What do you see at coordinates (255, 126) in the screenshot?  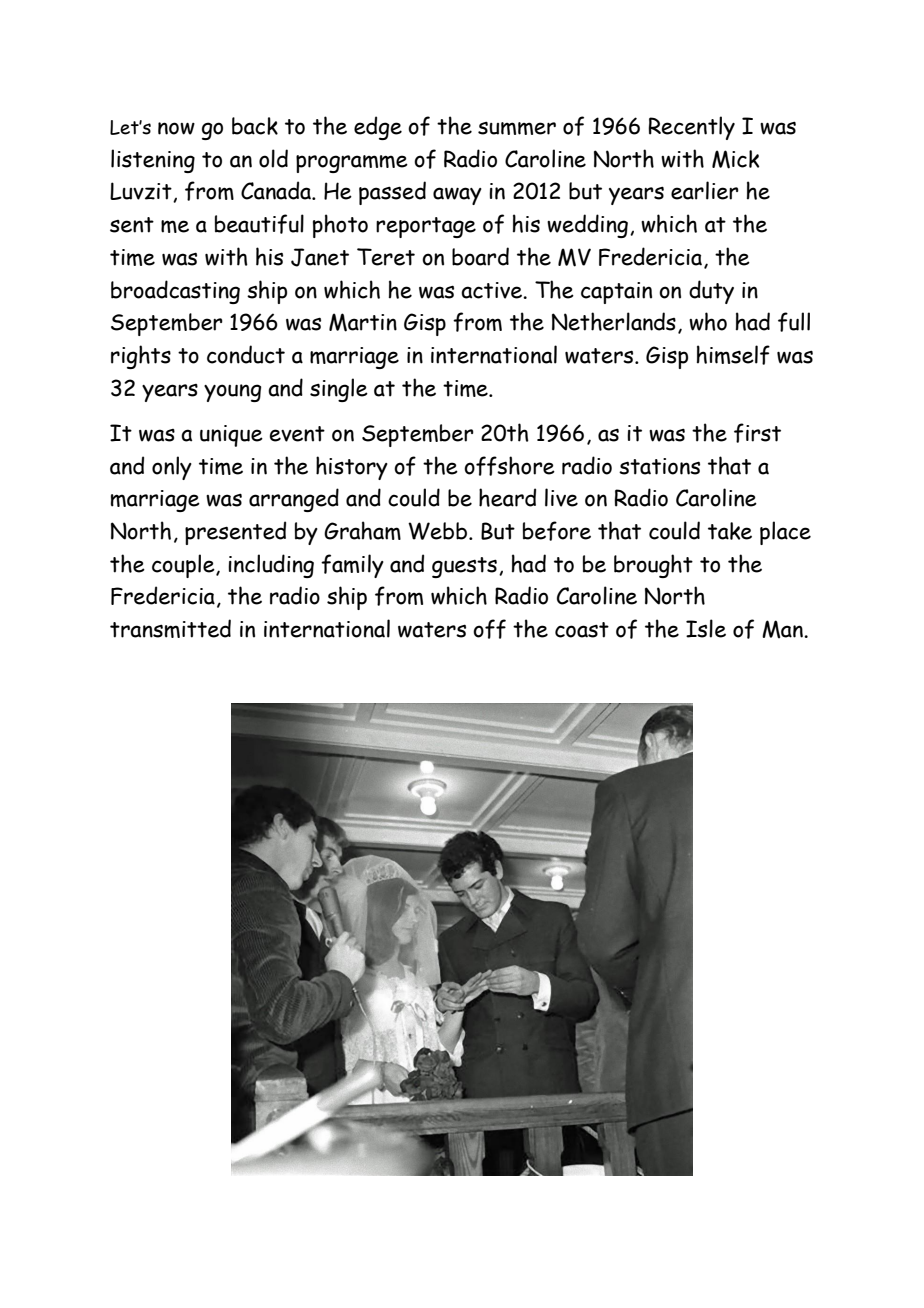 I see `back` at bounding box center [255, 126].
